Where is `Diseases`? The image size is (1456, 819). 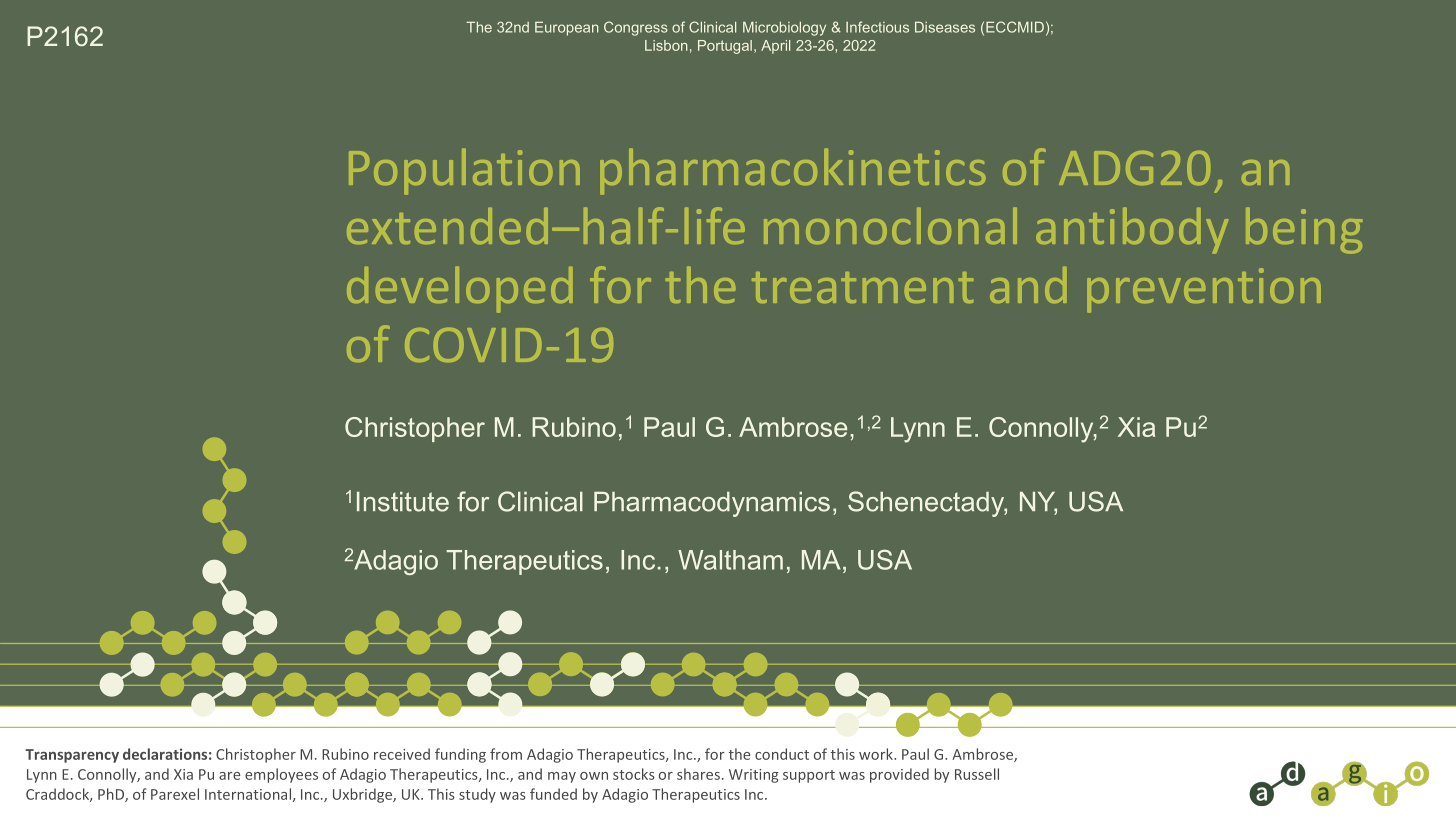 Diseases is located at coordinates (945, 27).
